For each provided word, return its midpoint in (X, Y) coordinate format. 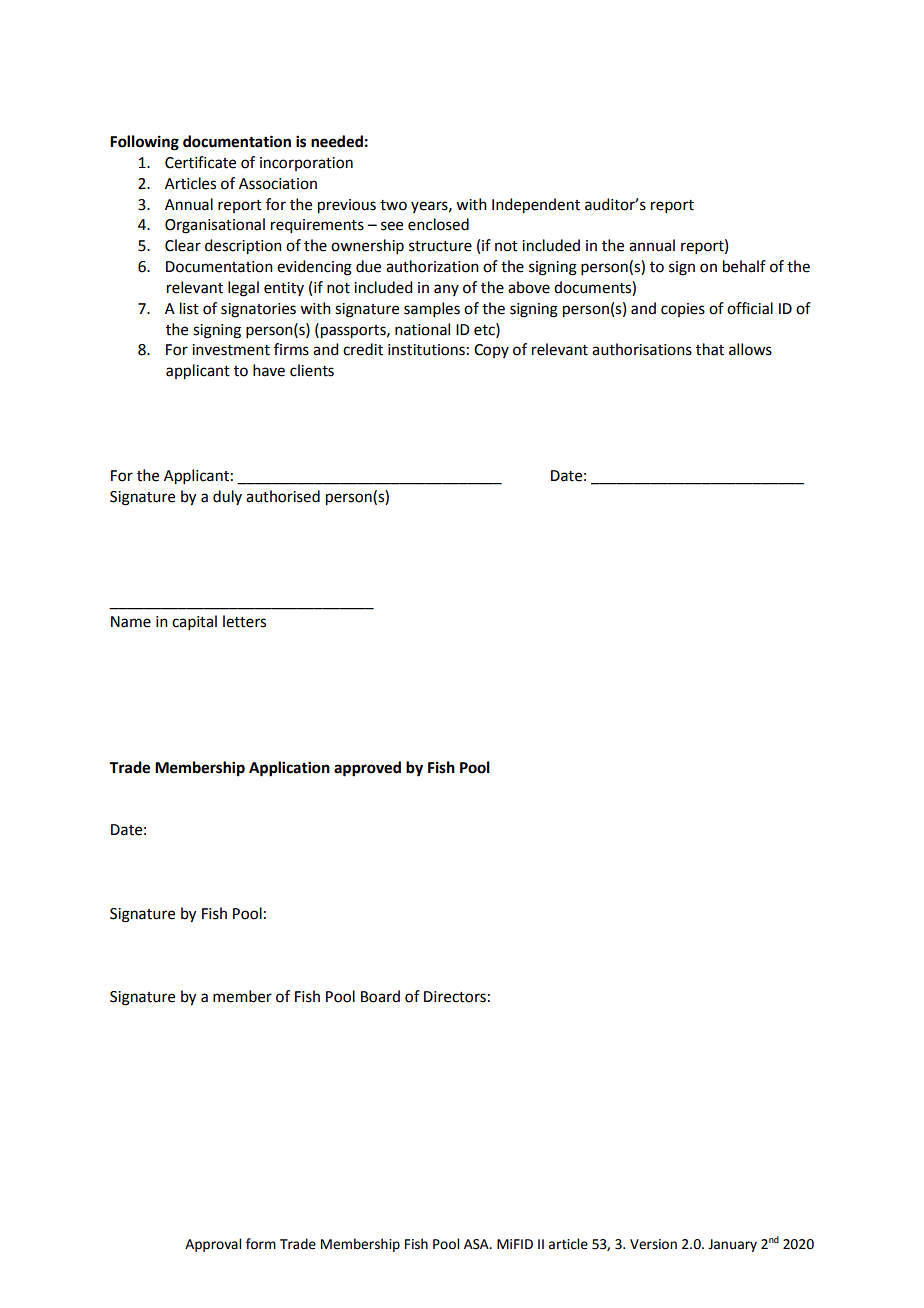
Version (653, 1244)
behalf (744, 266)
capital (194, 622)
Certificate (200, 162)
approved (367, 769)
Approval (213, 1245)
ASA (477, 1244)
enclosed (438, 224)
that (710, 349)
